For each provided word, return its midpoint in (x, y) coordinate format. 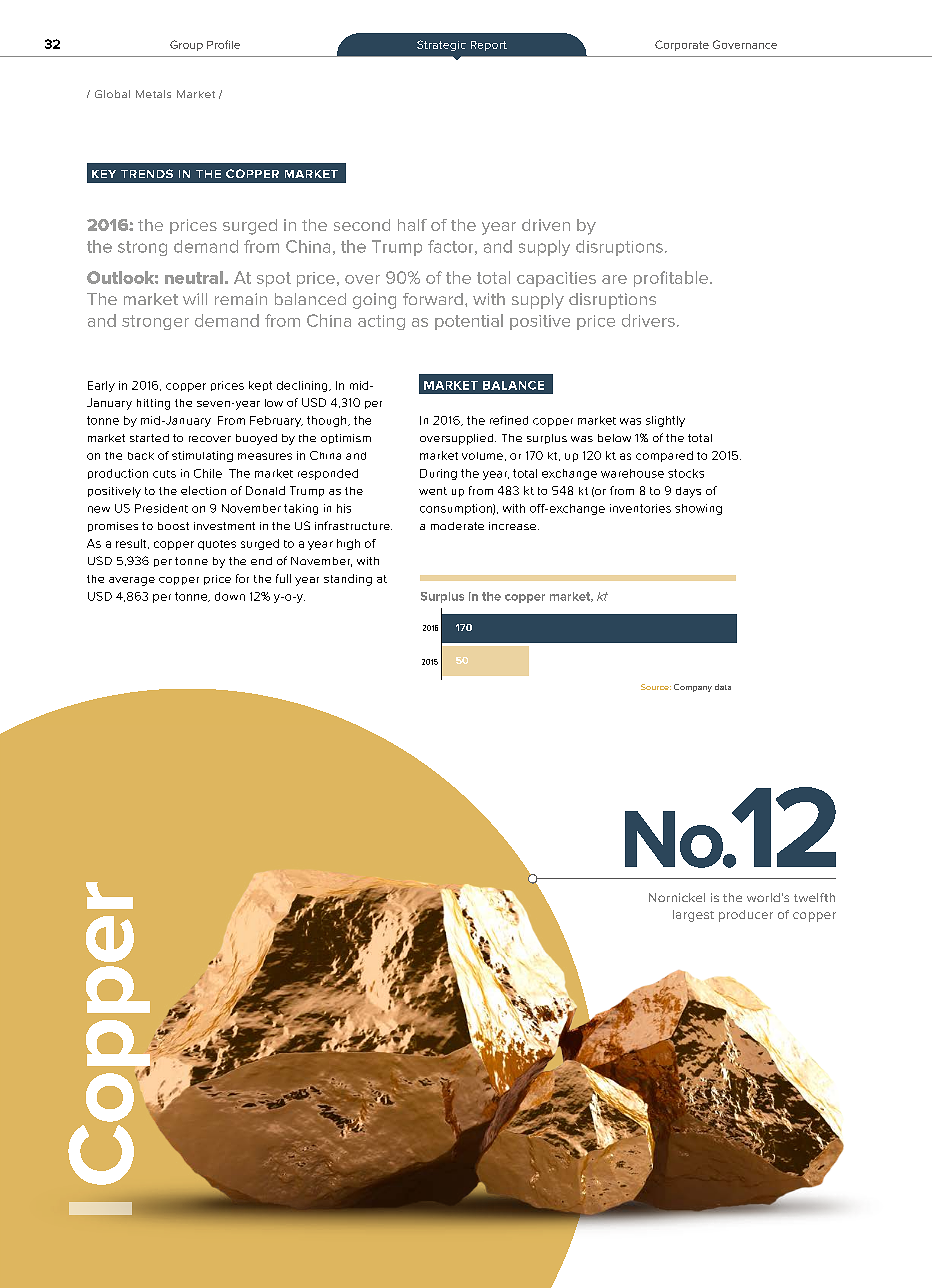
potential (469, 322)
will (195, 299)
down (230, 596)
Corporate (682, 45)
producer (746, 916)
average (132, 581)
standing (348, 580)
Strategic (441, 45)
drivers (648, 320)
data (723, 687)
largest (693, 916)
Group (186, 45)
